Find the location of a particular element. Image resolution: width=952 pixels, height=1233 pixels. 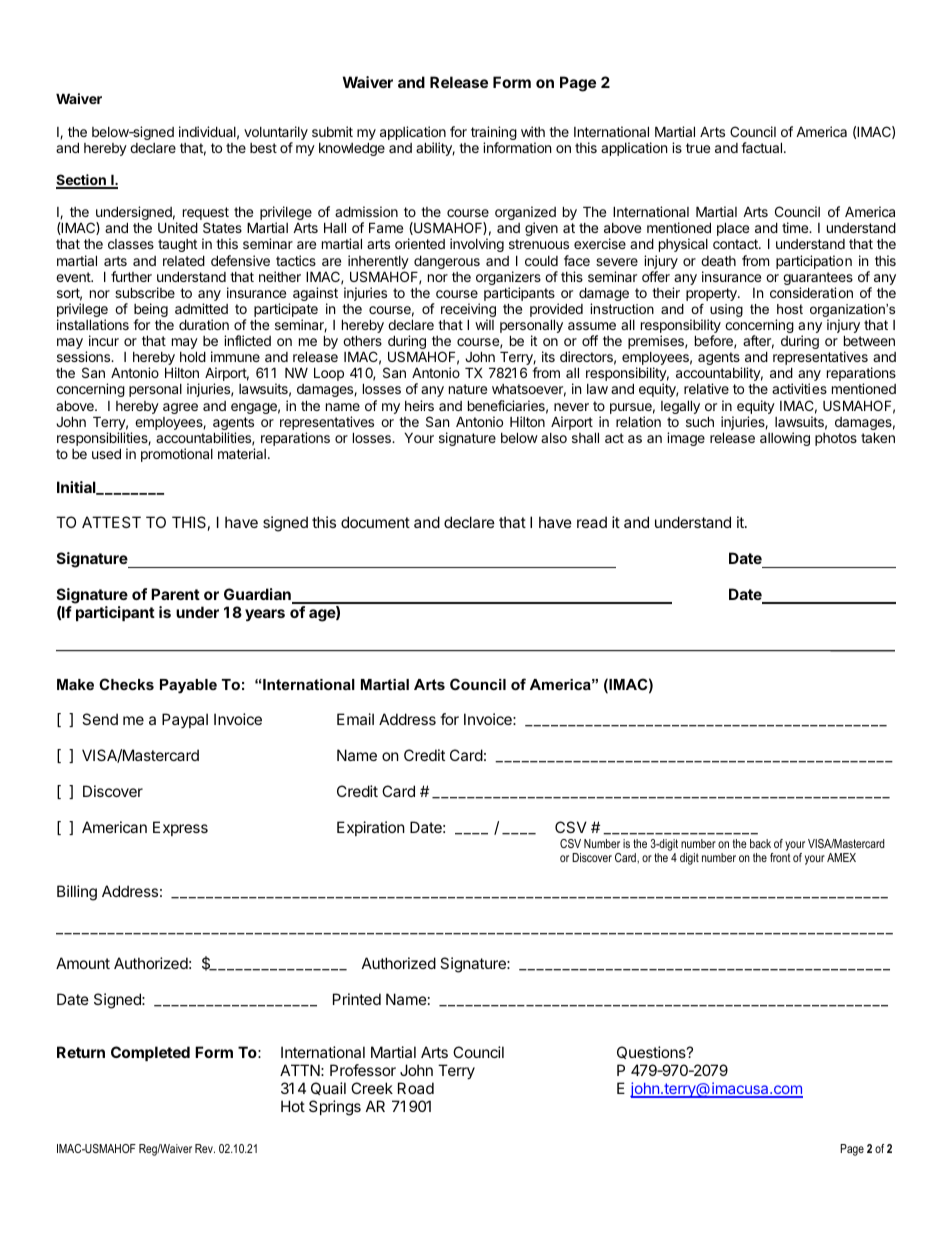

read is located at coordinates (592, 522).
